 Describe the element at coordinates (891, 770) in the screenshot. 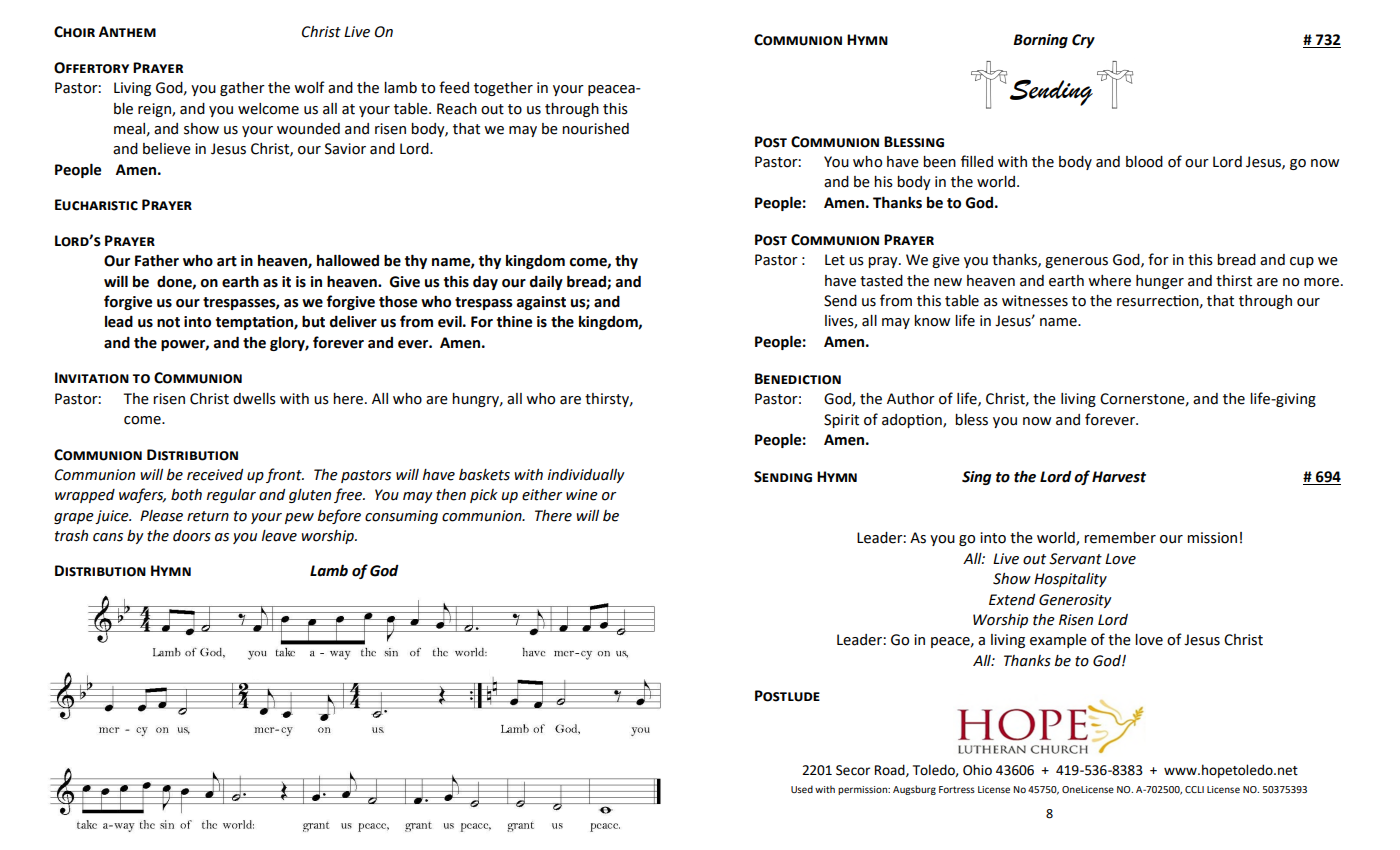

I see `Road` at that location.
